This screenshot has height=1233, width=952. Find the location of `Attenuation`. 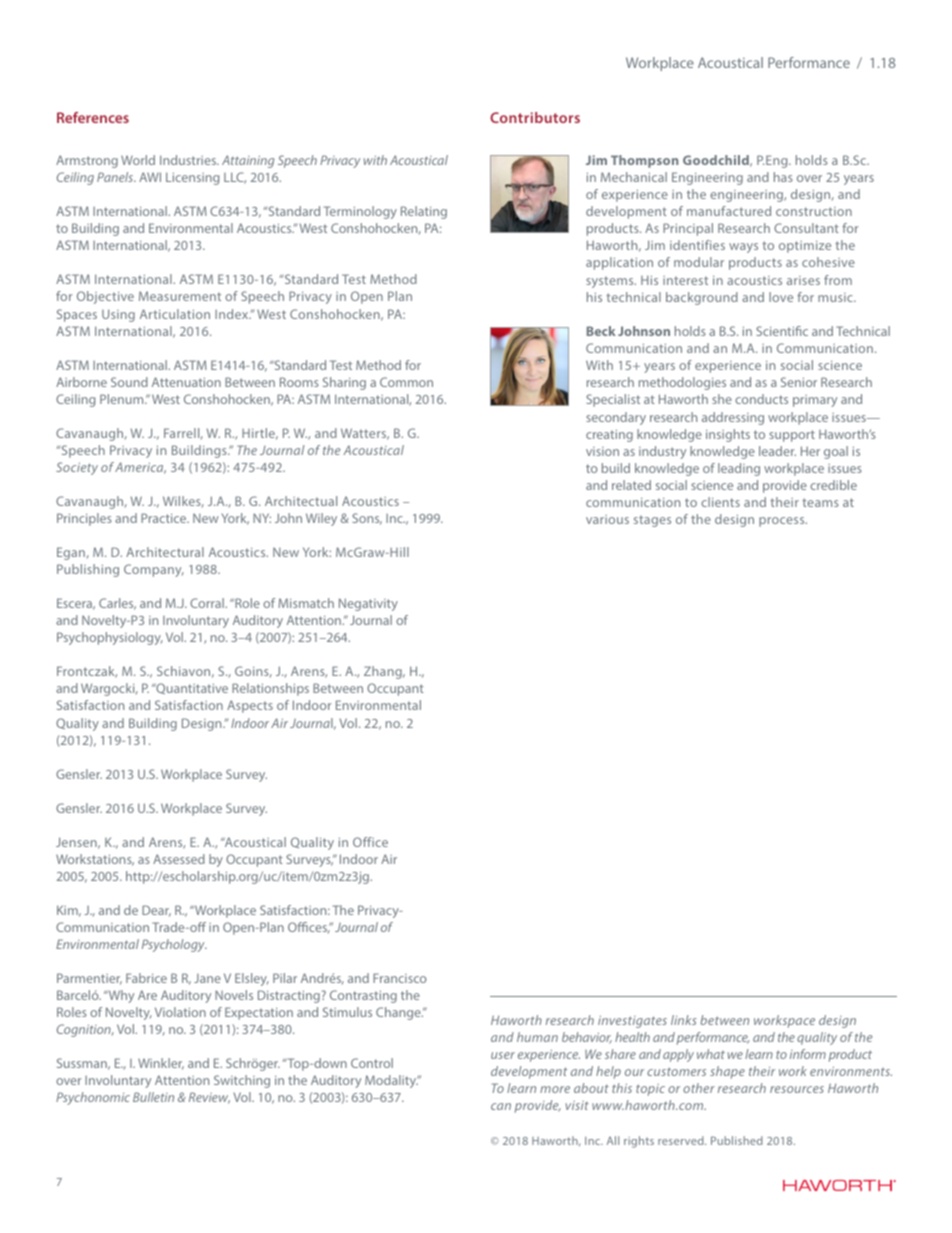

Attenuation is located at coordinates (186, 382).
